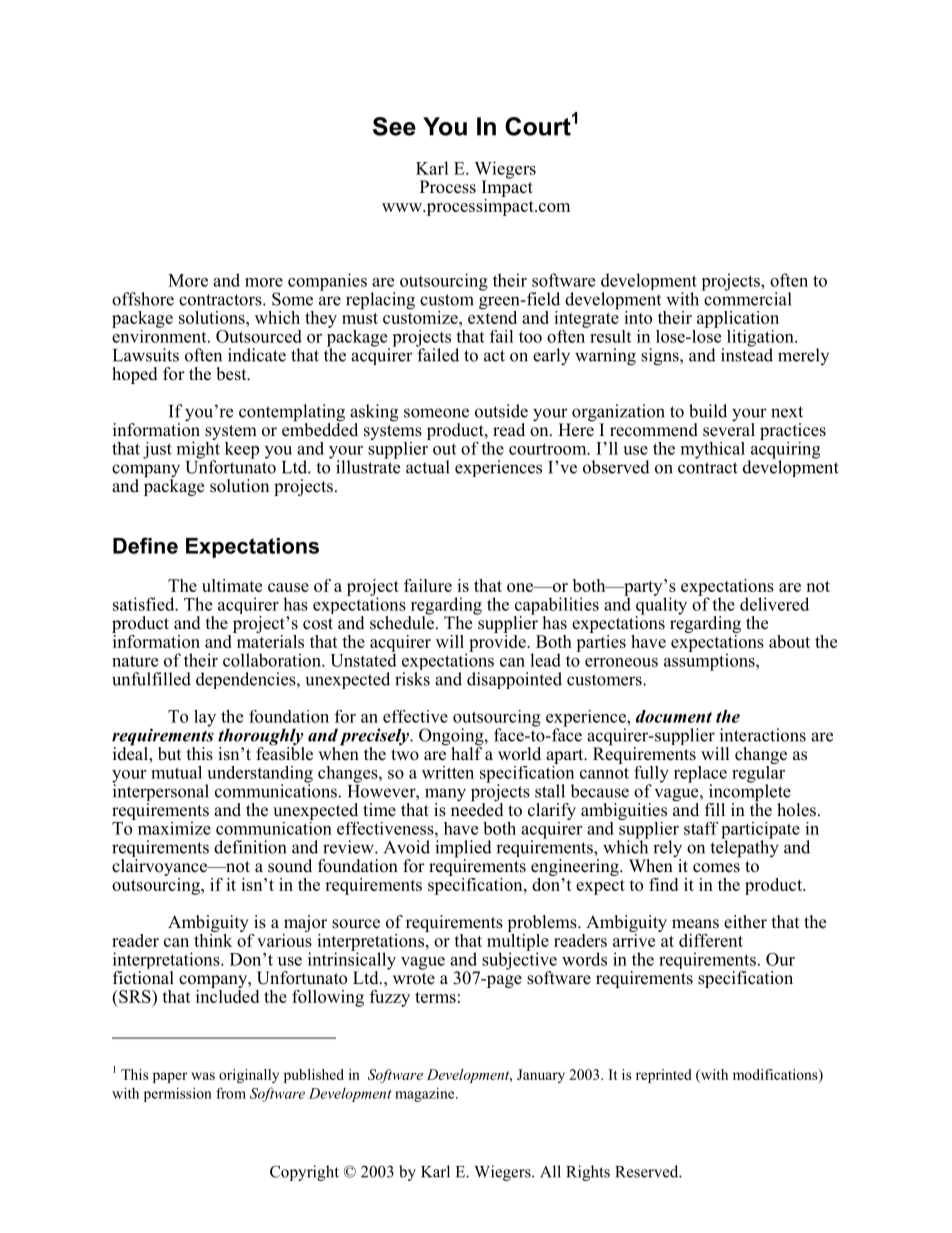 This page has height=1233, width=952. Describe the element at coordinates (198, 450) in the page. I see `might` at that location.
